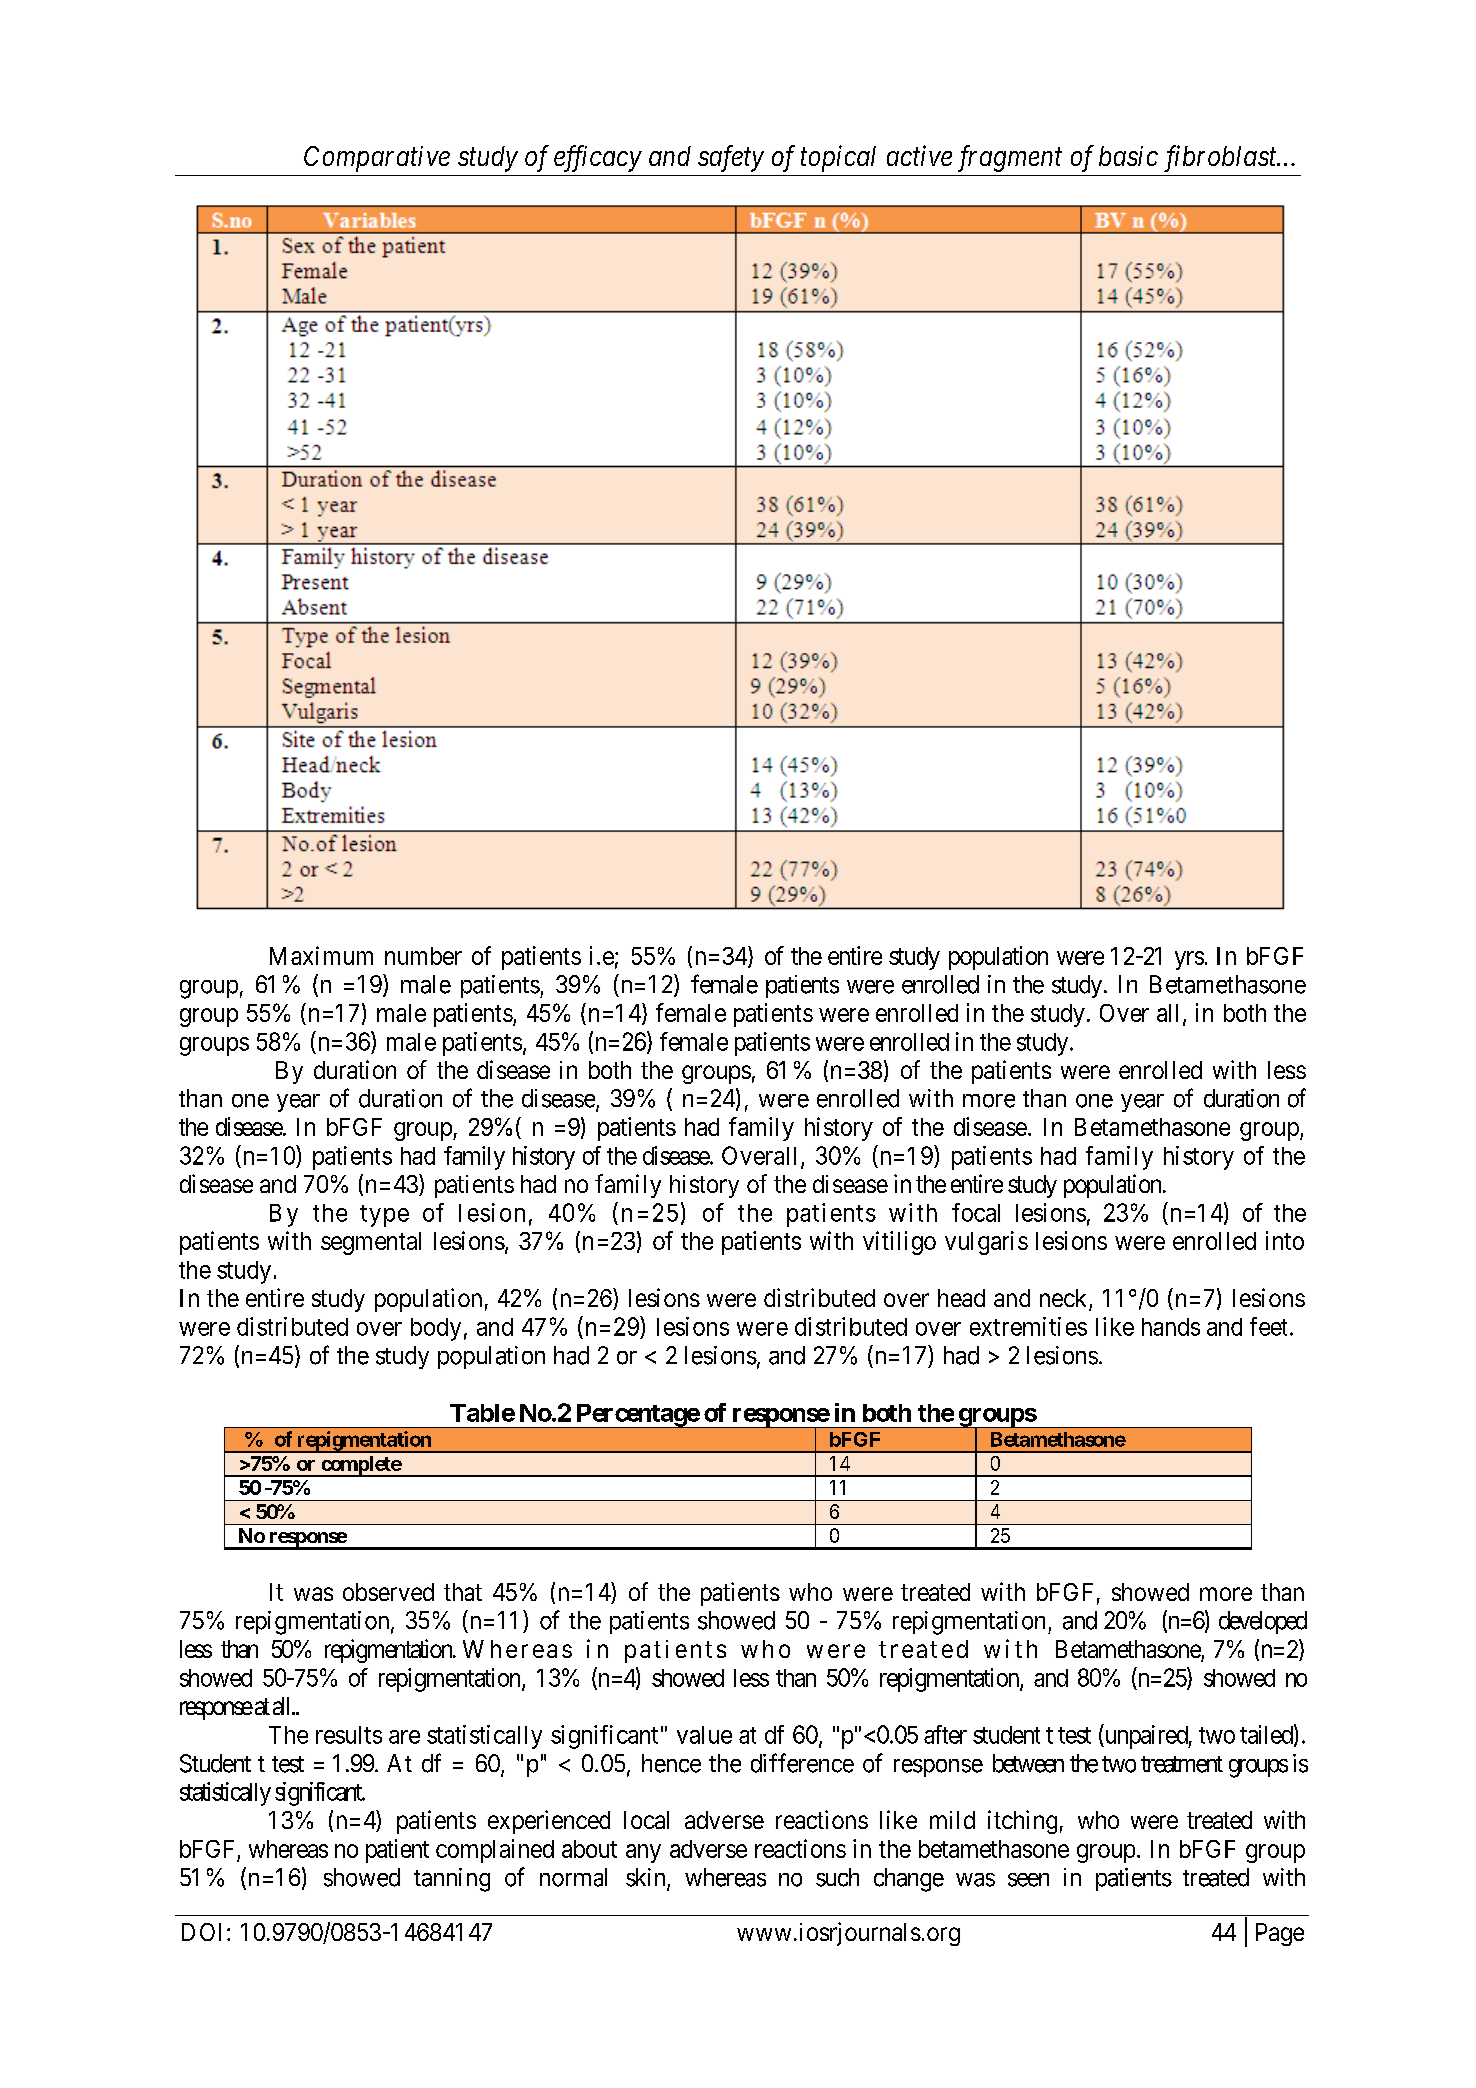 This document has width=1476, height=2088. What do you see at coordinates (837, 1877) in the document?
I see `such` at bounding box center [837, 1877].
